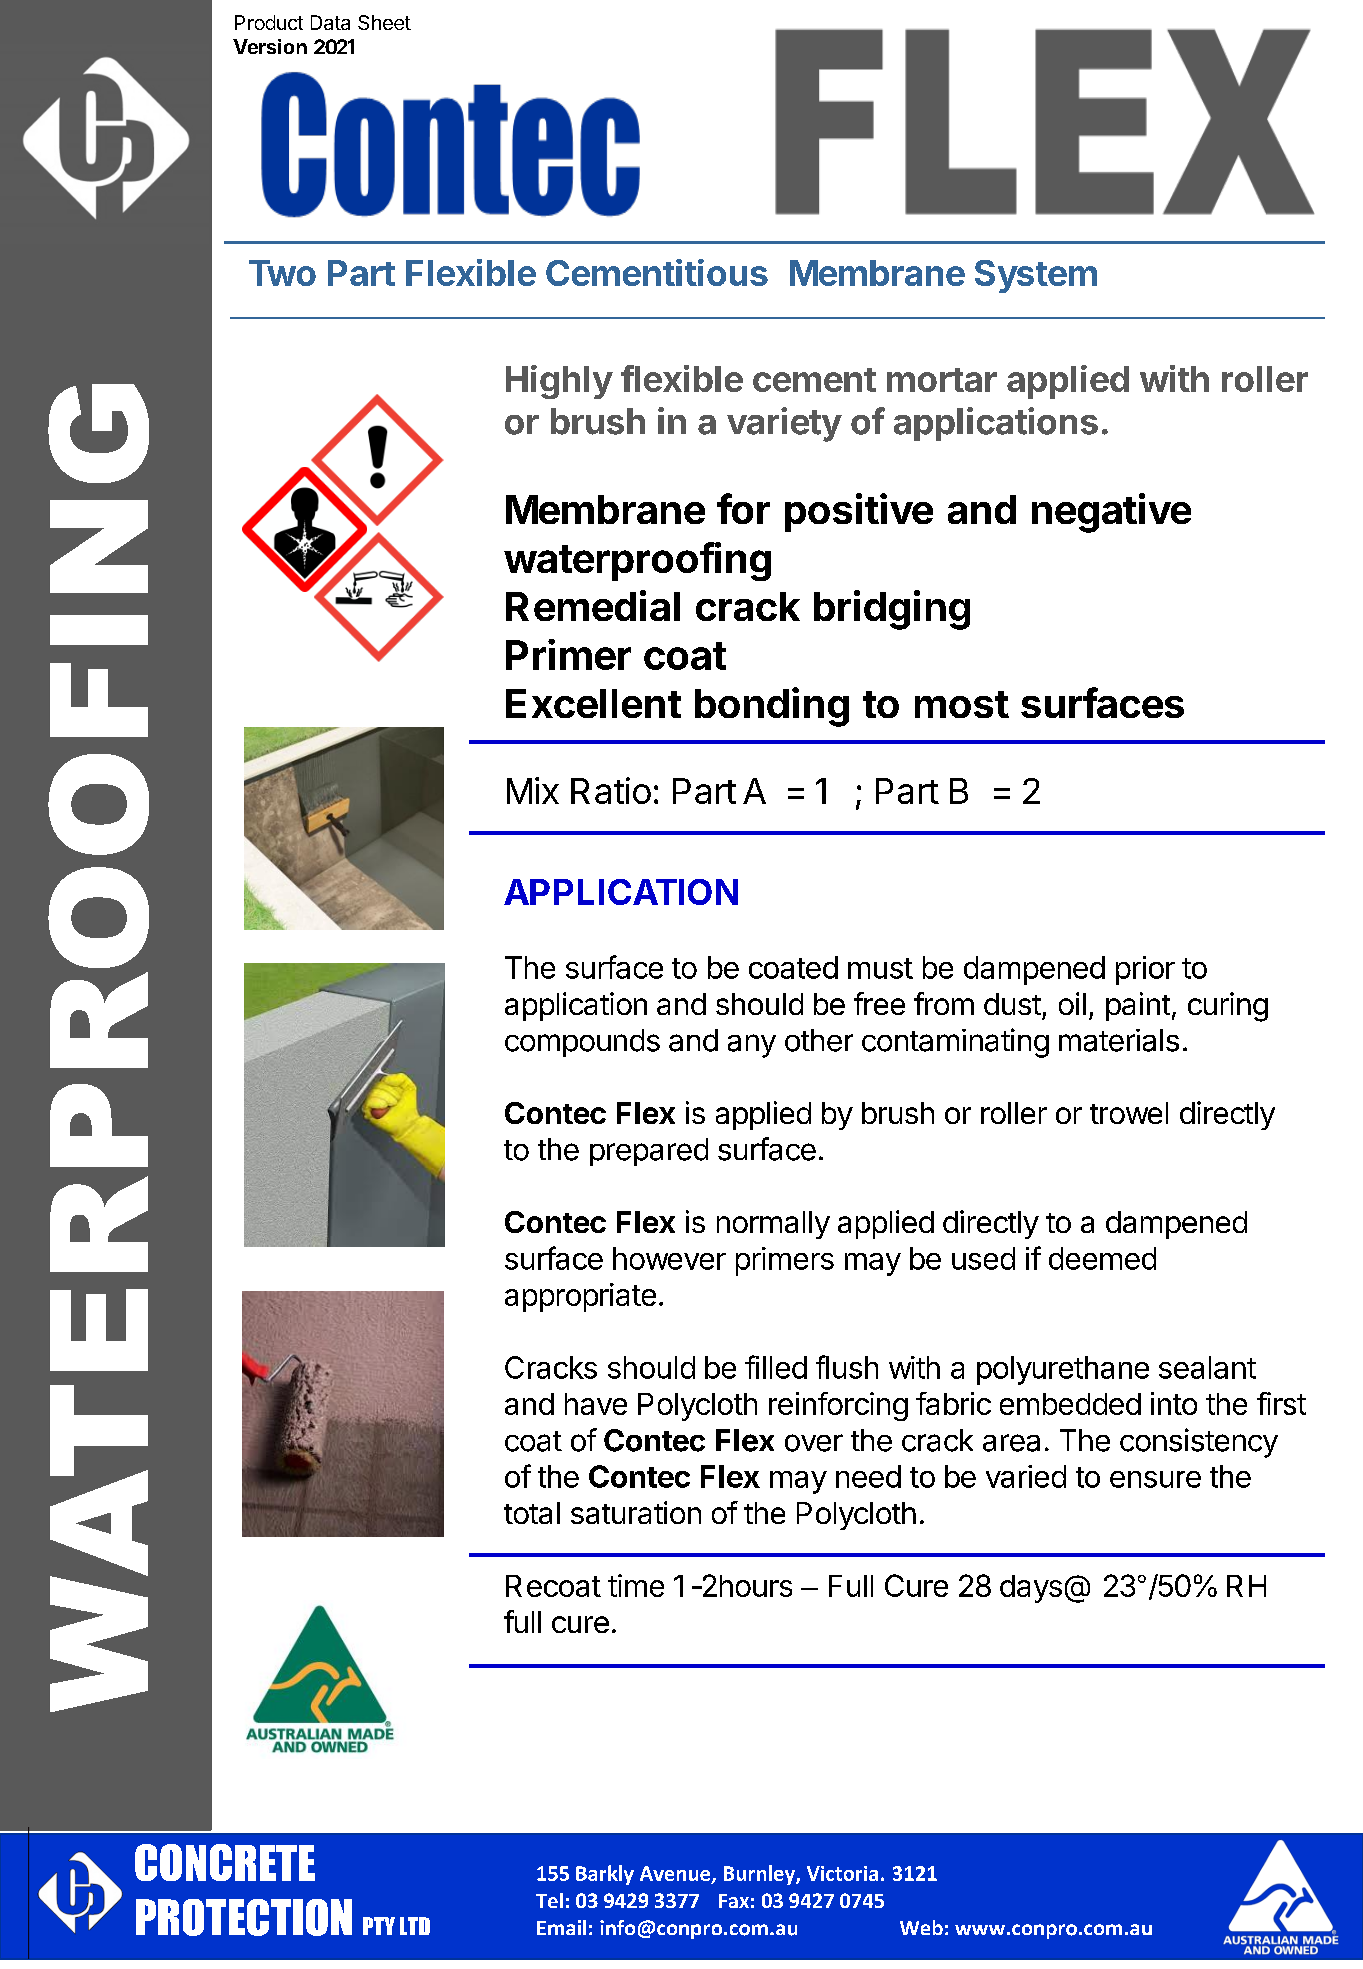 This page has height=1969, width=1363. I want to click on deemed, so click(1102, 1258).
